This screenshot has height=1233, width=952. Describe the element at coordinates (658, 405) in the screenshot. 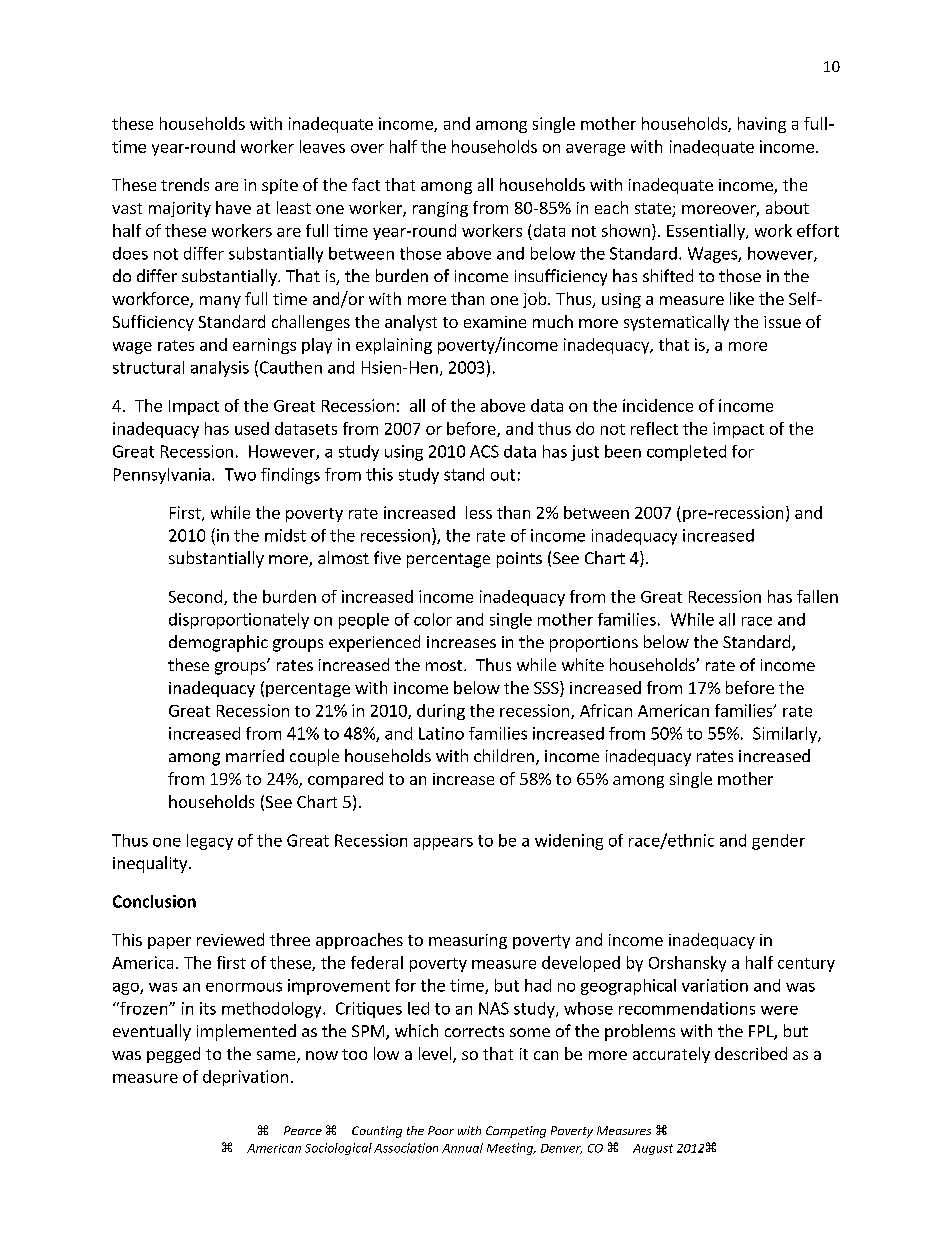

I see `incidence` at that location.
